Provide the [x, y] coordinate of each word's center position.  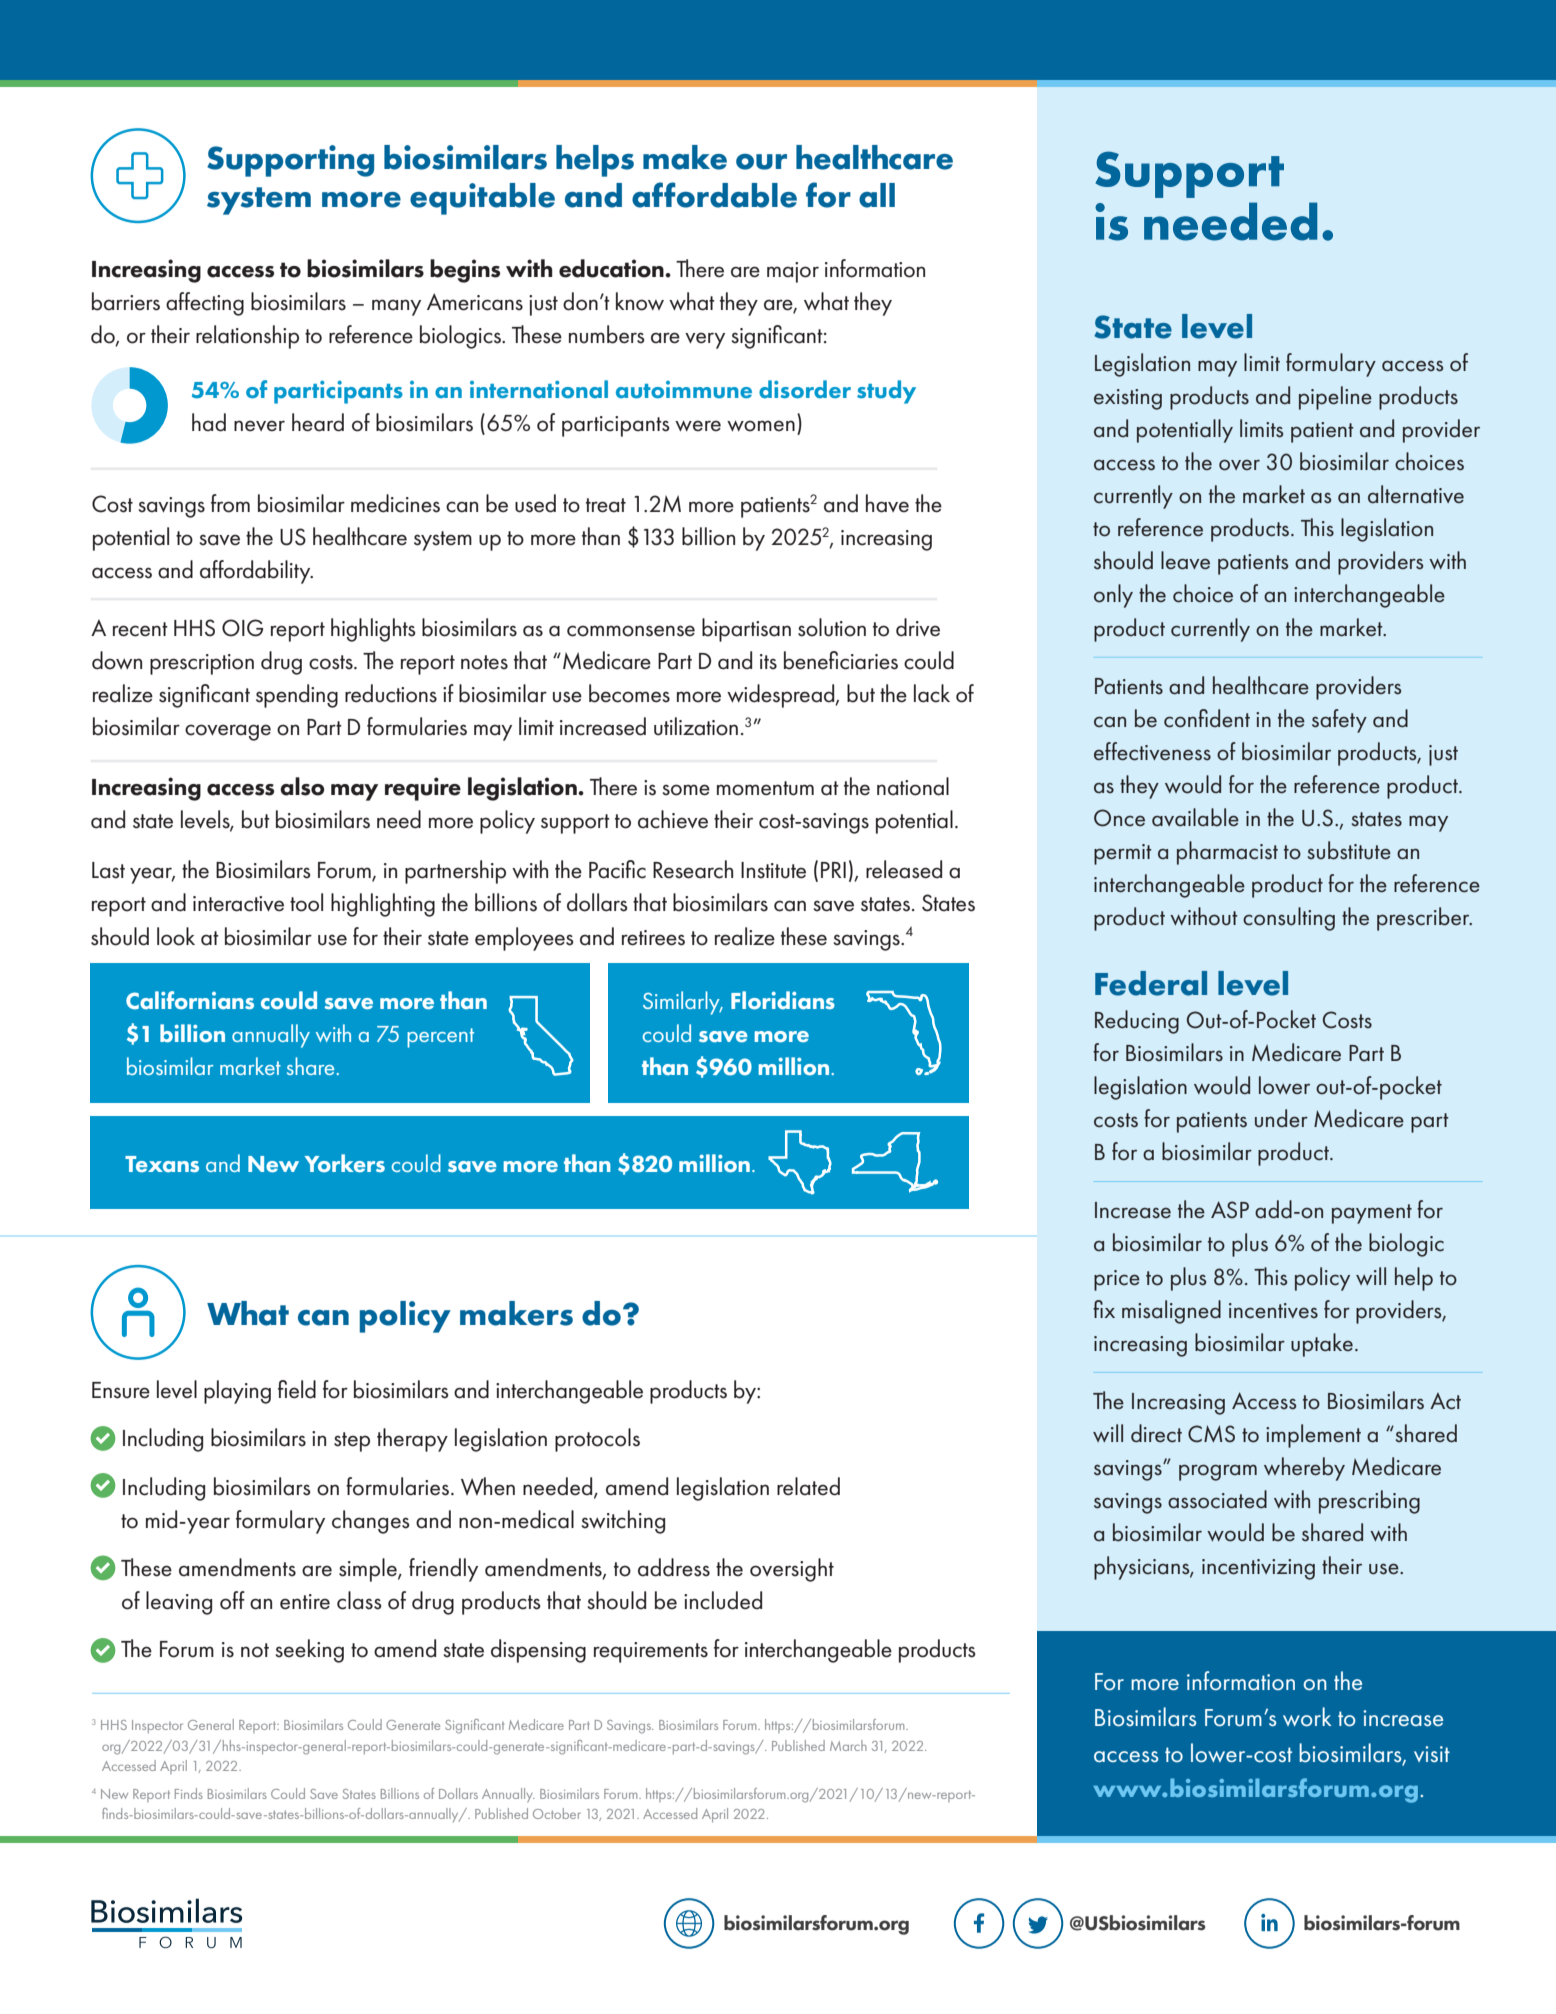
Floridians [783, 1000]
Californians [190, 1000]
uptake [1322, 1345]
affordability [256, 572]
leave [1185, 560]
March [848, 1745]
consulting [1289, 919]
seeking [309, 1651]
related [808, 1486]
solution [832, 627]
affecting [205, 304]
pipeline [1335, 398]
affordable [714, 195]
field [297, 1389]
